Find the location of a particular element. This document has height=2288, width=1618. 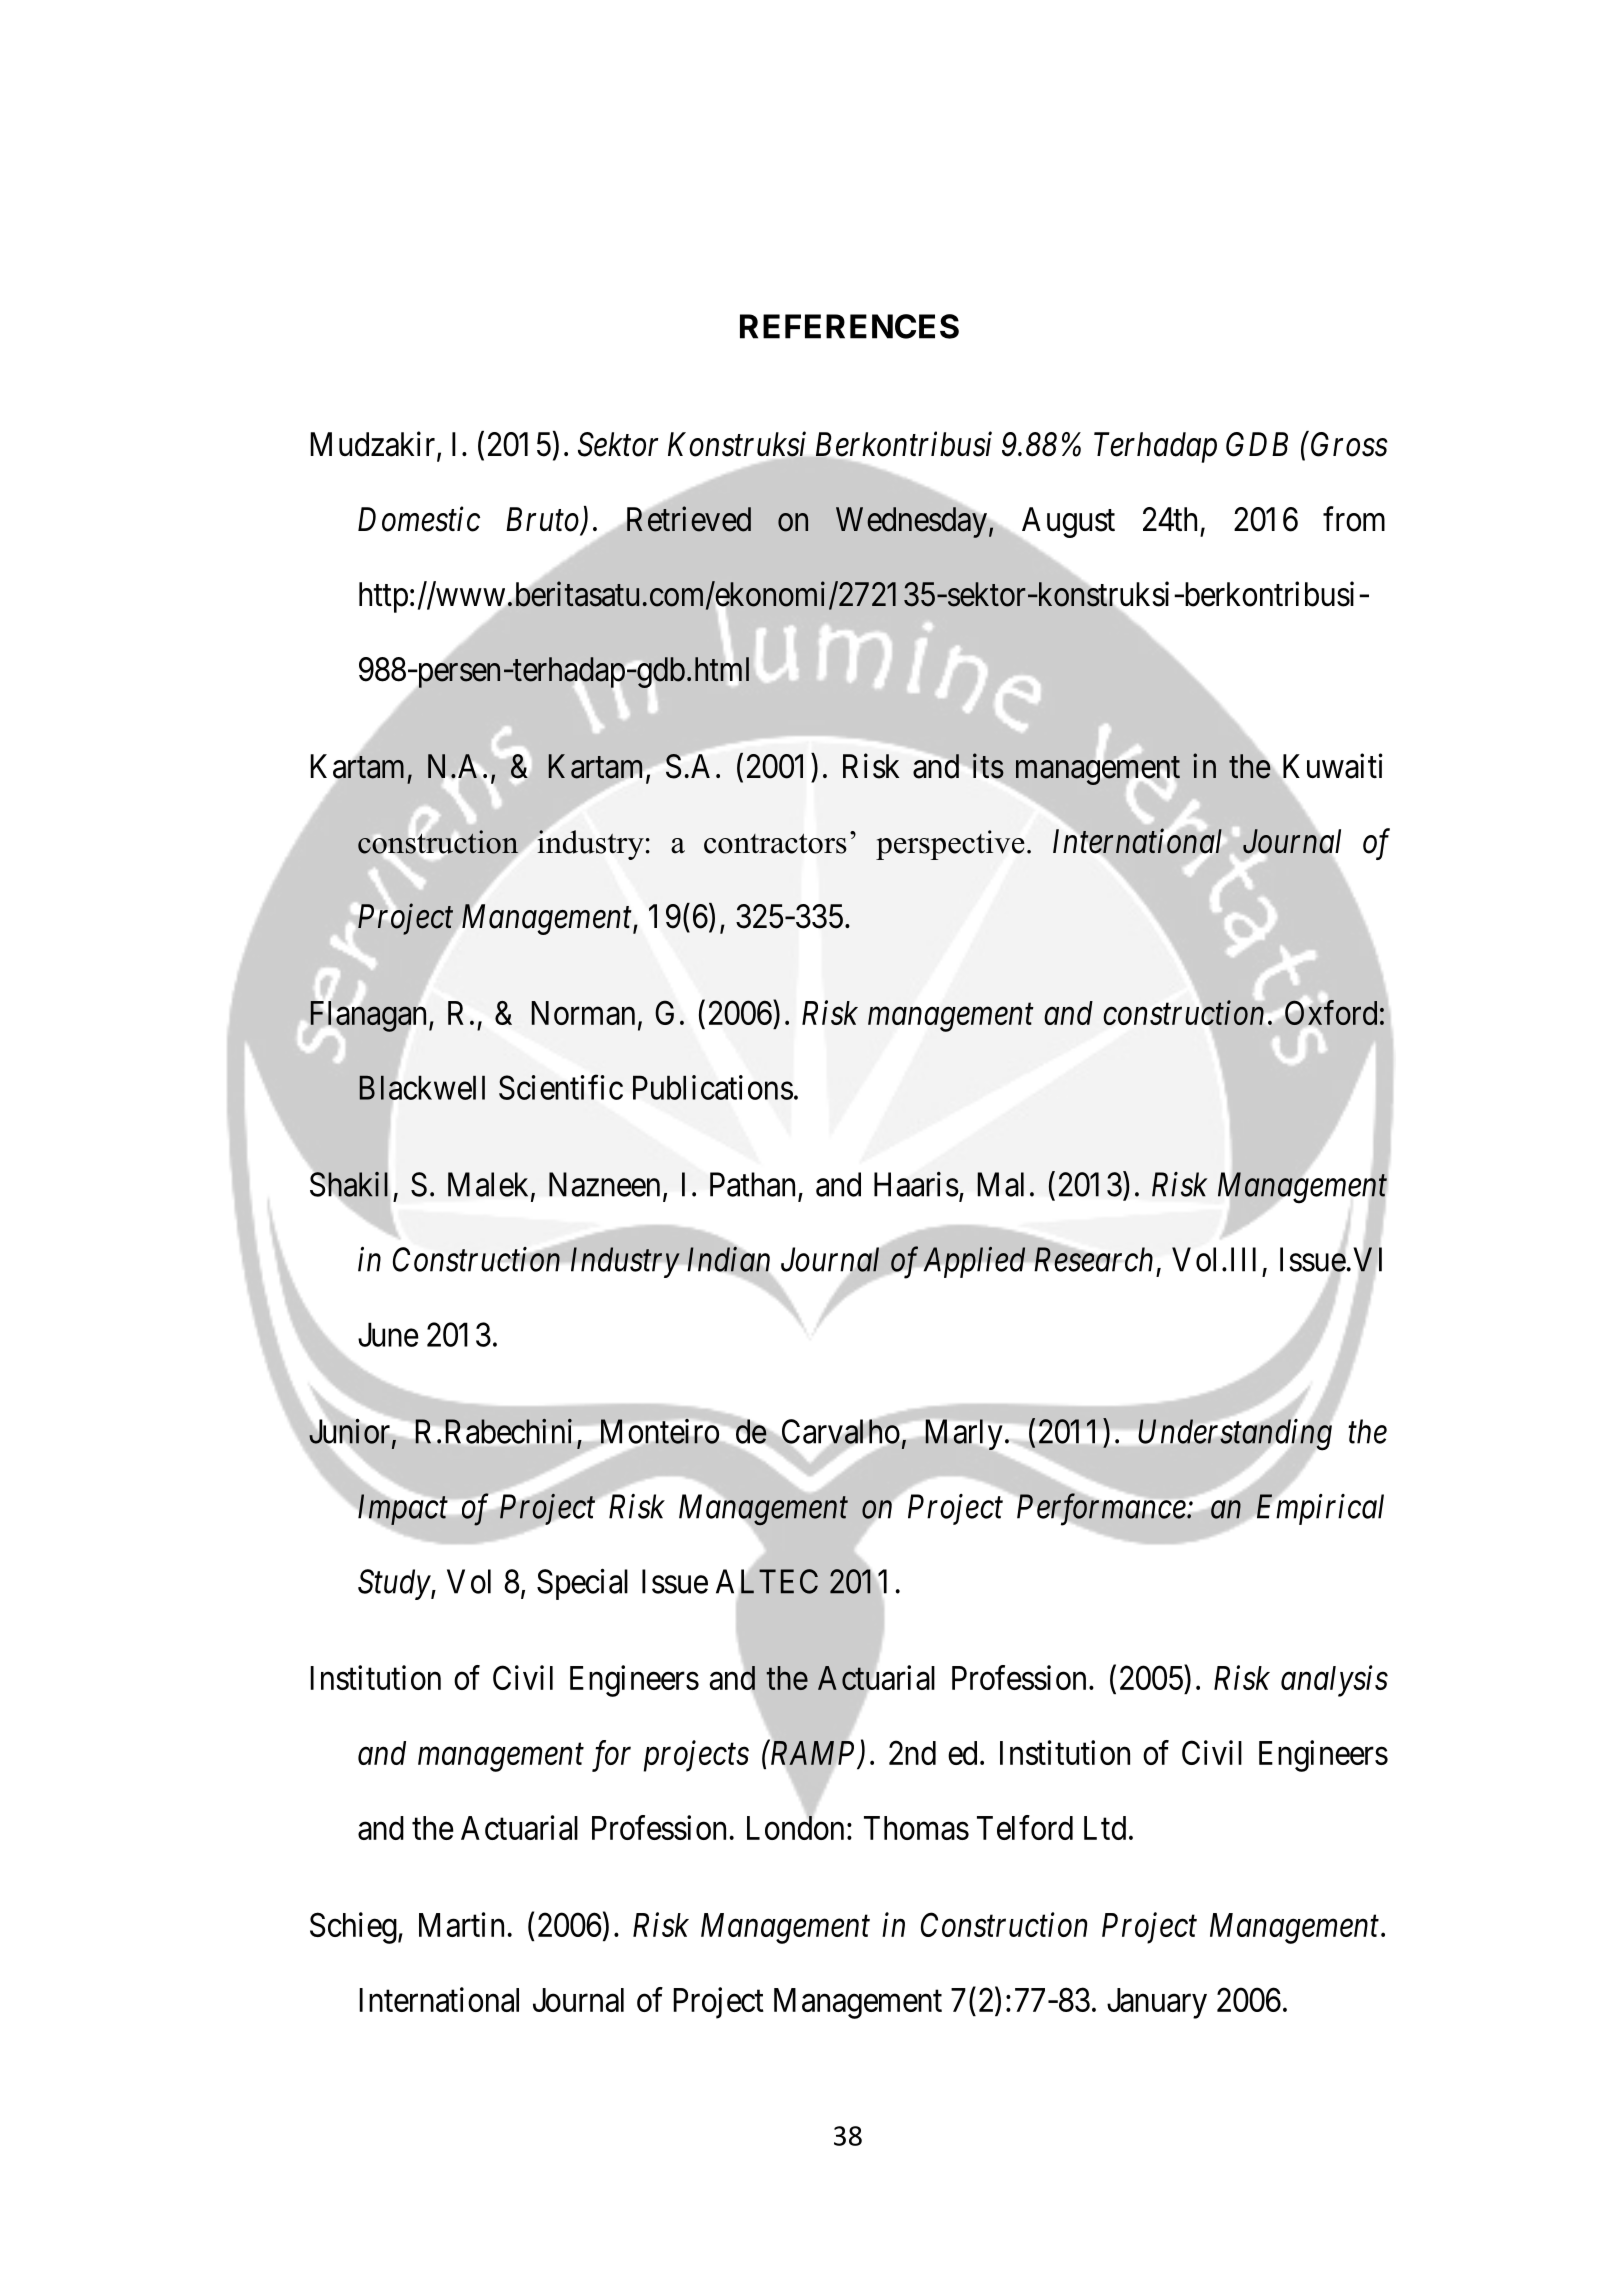

Study is located at coordinates (395, 1584).
